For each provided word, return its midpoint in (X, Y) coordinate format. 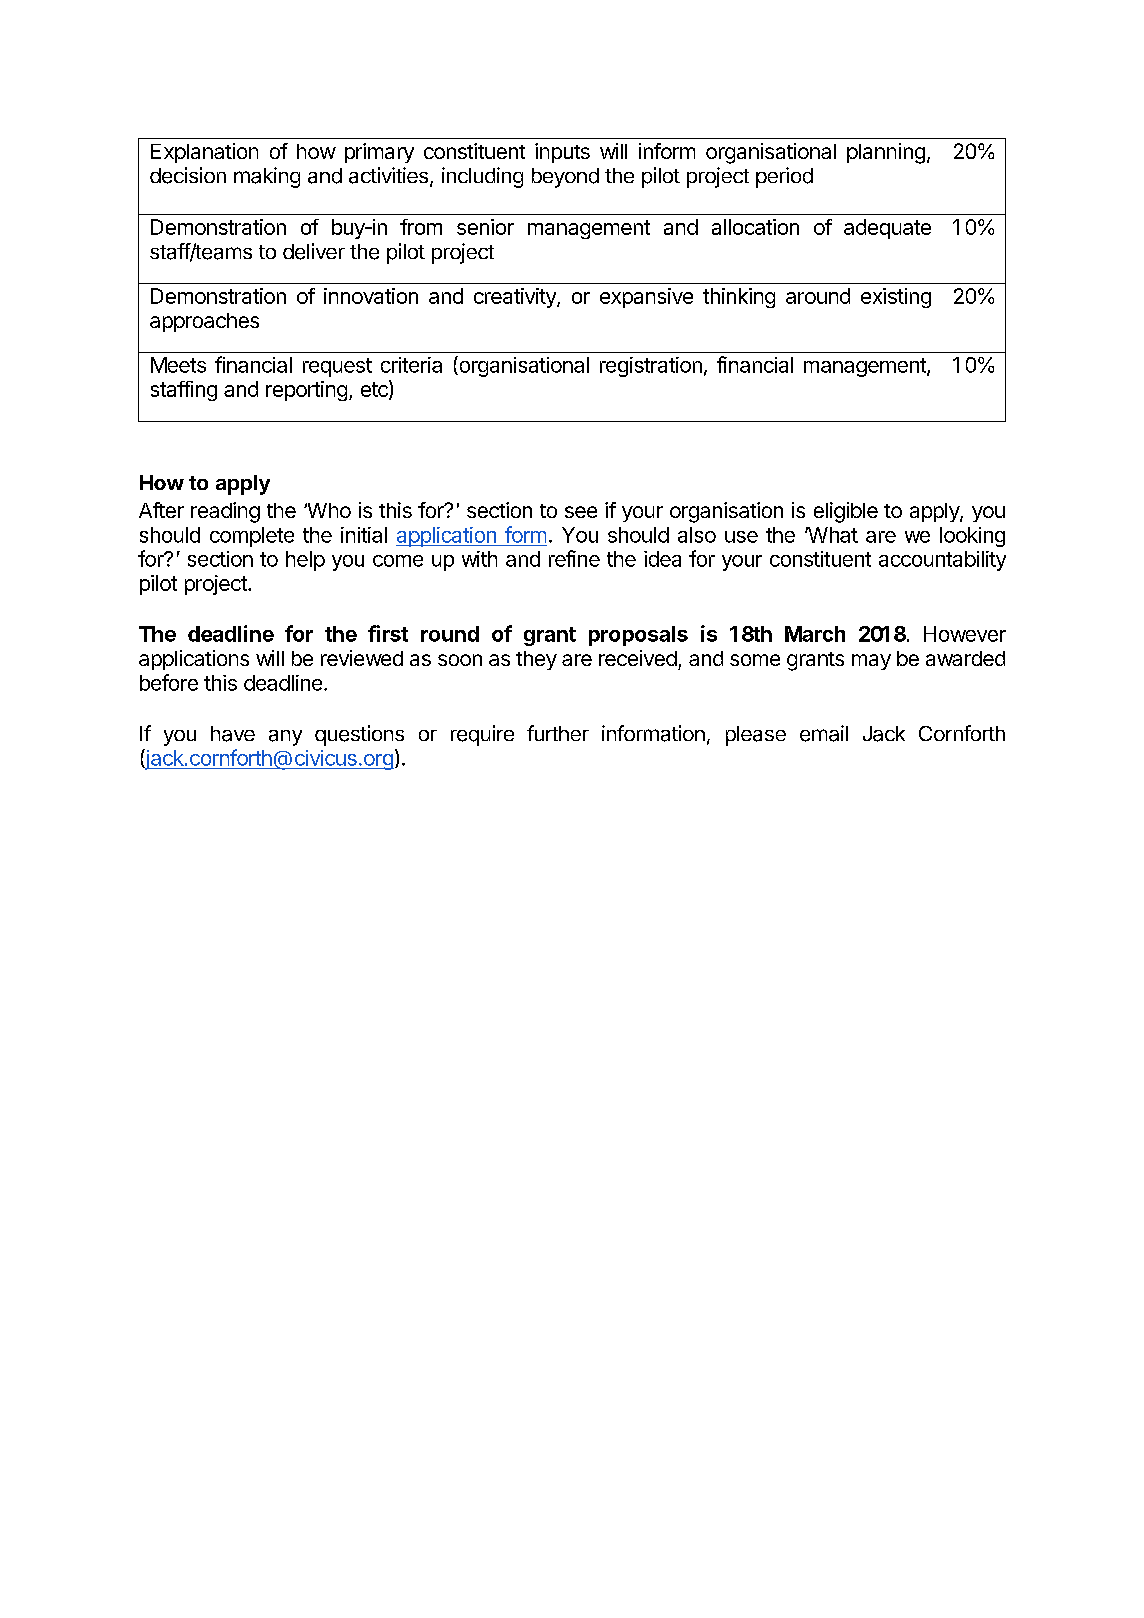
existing (896, 298)
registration (651, 367)
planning (886, 153)
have (233, 734)
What (831, 535)
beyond (565, 178)
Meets (178, 365)
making (267, 177)
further (558, 733)
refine (574, 558)
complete (252, 537)
